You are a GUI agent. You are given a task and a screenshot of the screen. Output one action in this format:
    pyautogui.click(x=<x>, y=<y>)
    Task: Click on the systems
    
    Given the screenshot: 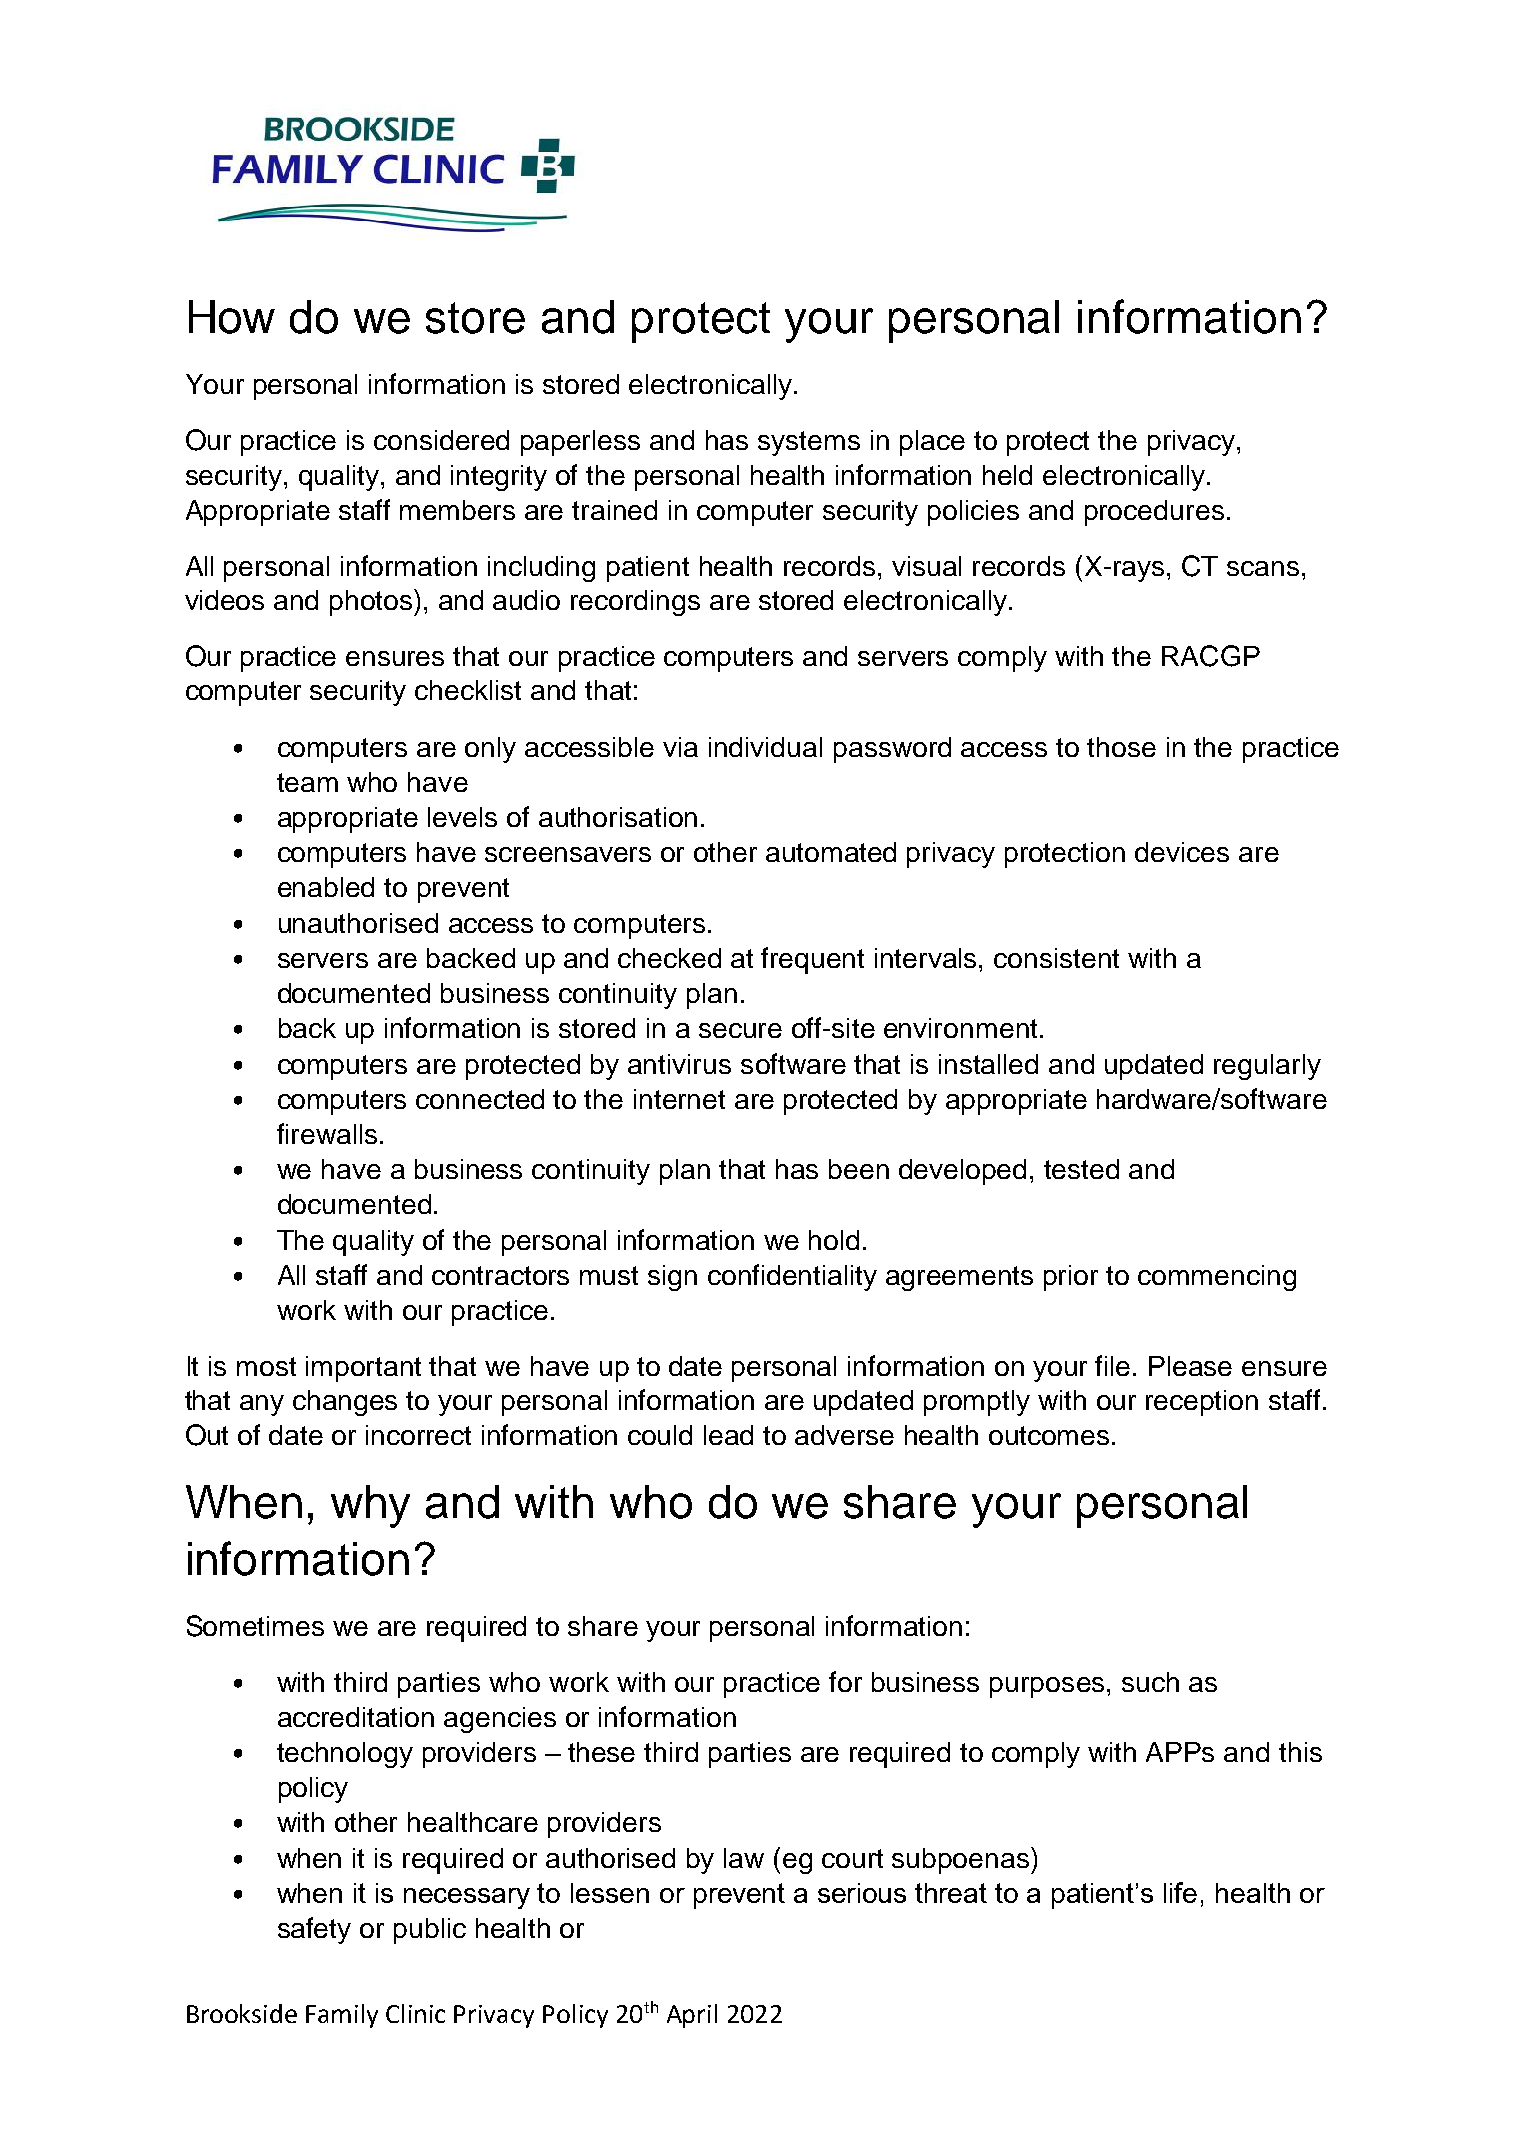 What is the action you would take?
    pyautogui.click(x=809, y=443)
